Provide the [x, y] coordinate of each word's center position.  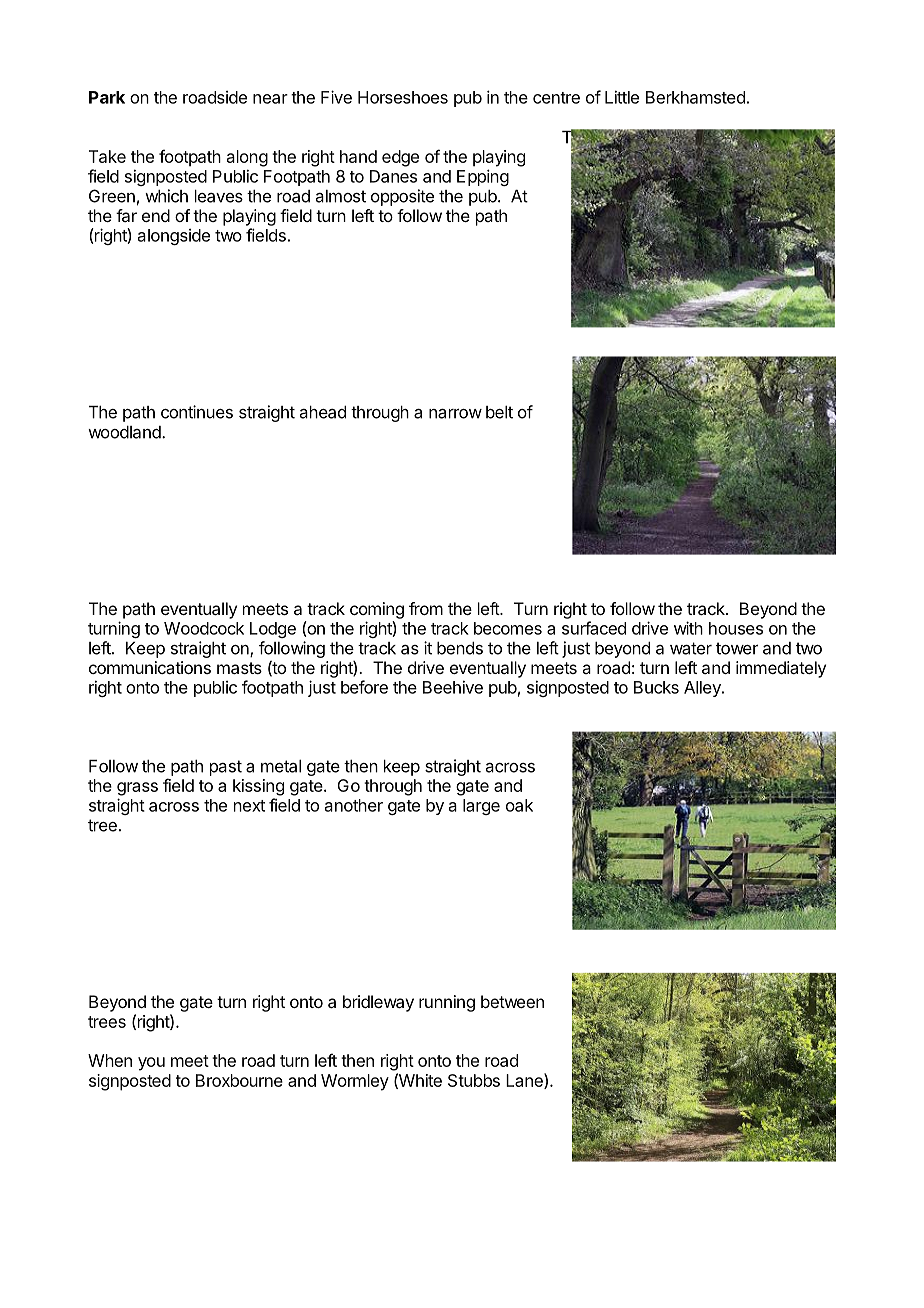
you [151, 1064]
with [688, 628]
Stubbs [474, 1080]
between [512, 1001]
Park [107, 97]
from [426, 608]
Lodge [273, 630]
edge [400, 158]
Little [622, 97]
